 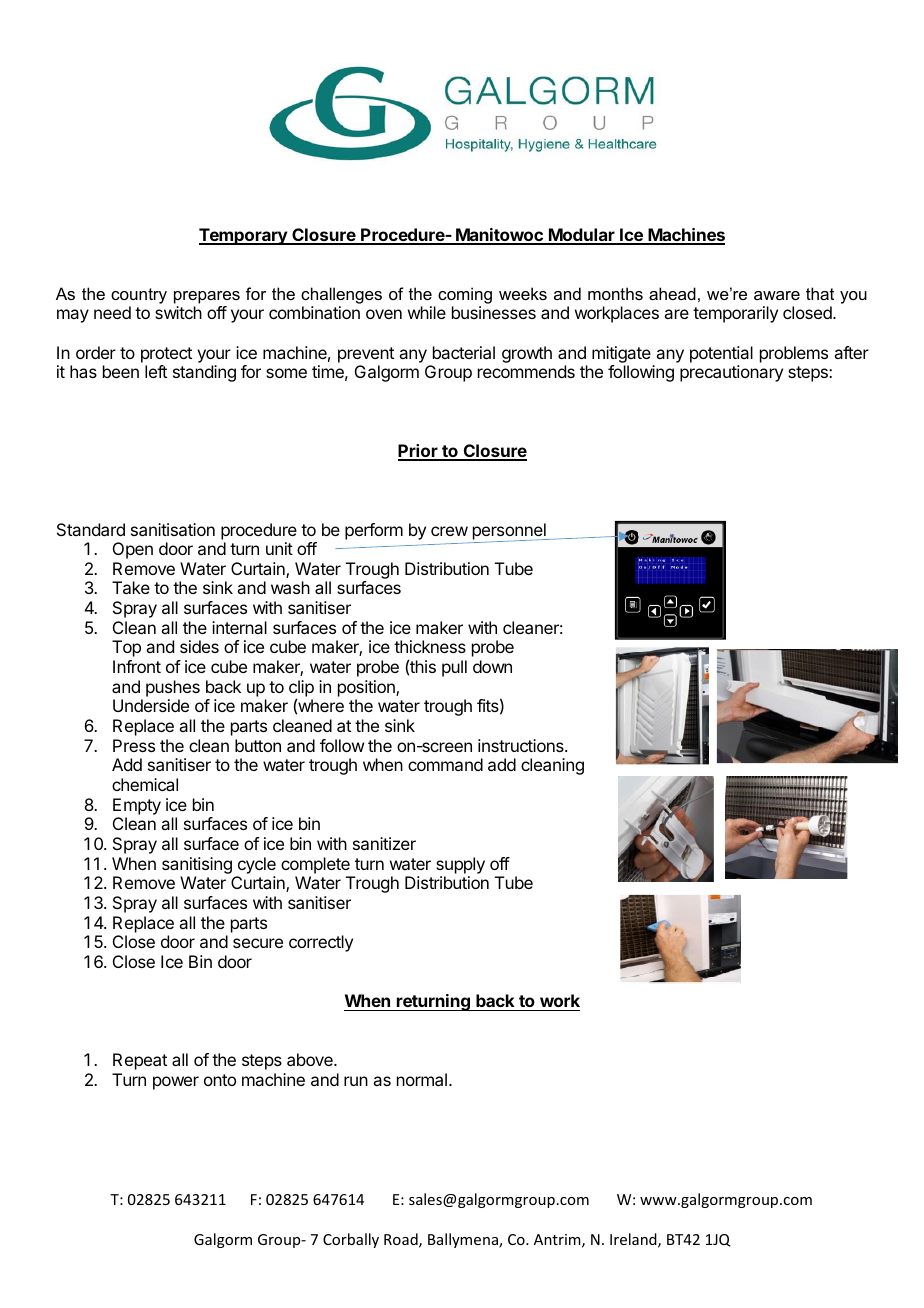 What do you see at coordinates (422, 1079) in the page?
I see `normal` at bounding box center [422, 1079].
